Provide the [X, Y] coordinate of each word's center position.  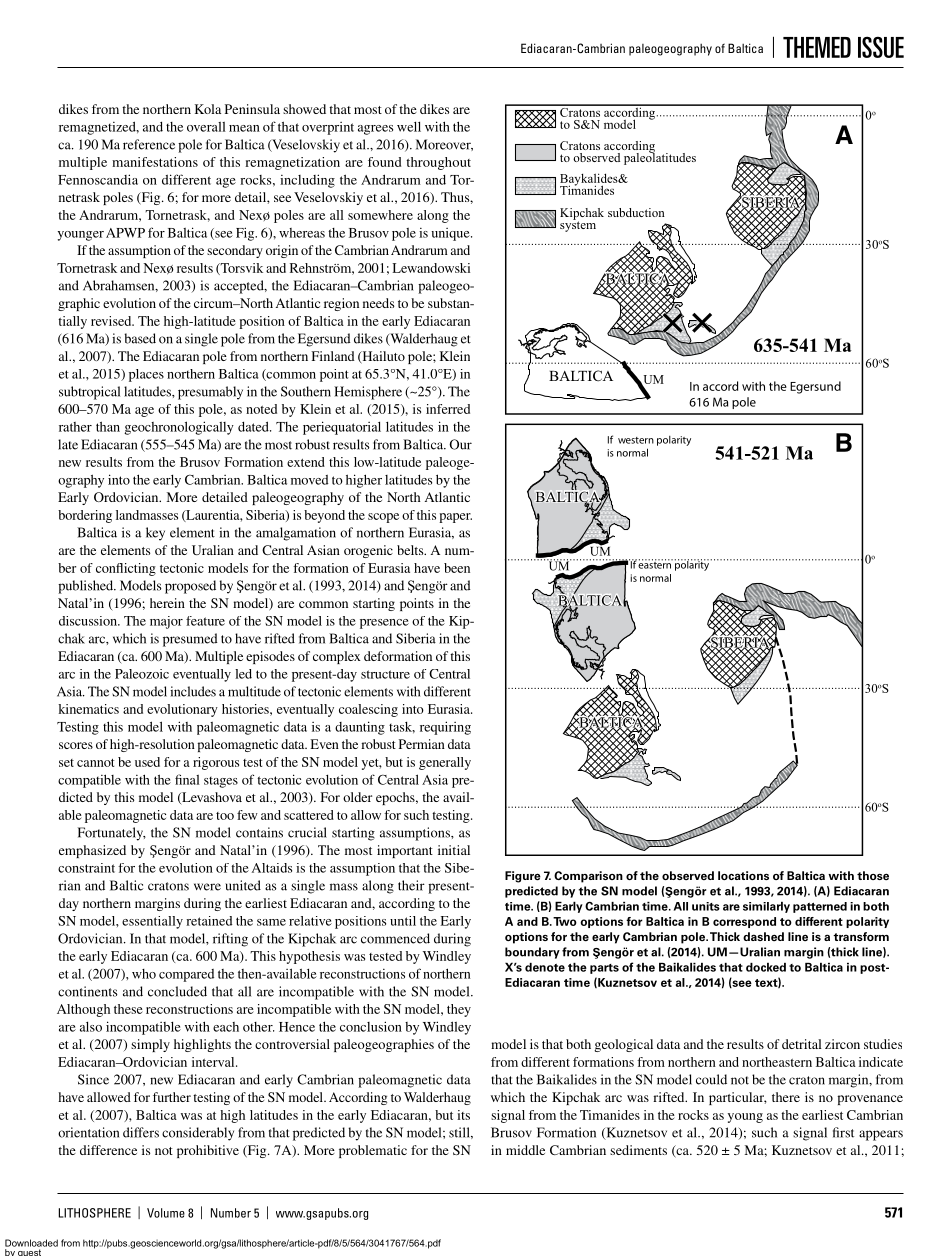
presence [384, 624]
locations [743, 875]
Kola [208, 109]
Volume [166, 1213]
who [144, 974]
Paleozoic [142, 674]
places [146, 375]
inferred [448, 409]
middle [525, 1150]
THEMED [817, 47]
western [636, 440]
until [403, 921]
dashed [763, 936]
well [409, 126]
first [843, 1132]
